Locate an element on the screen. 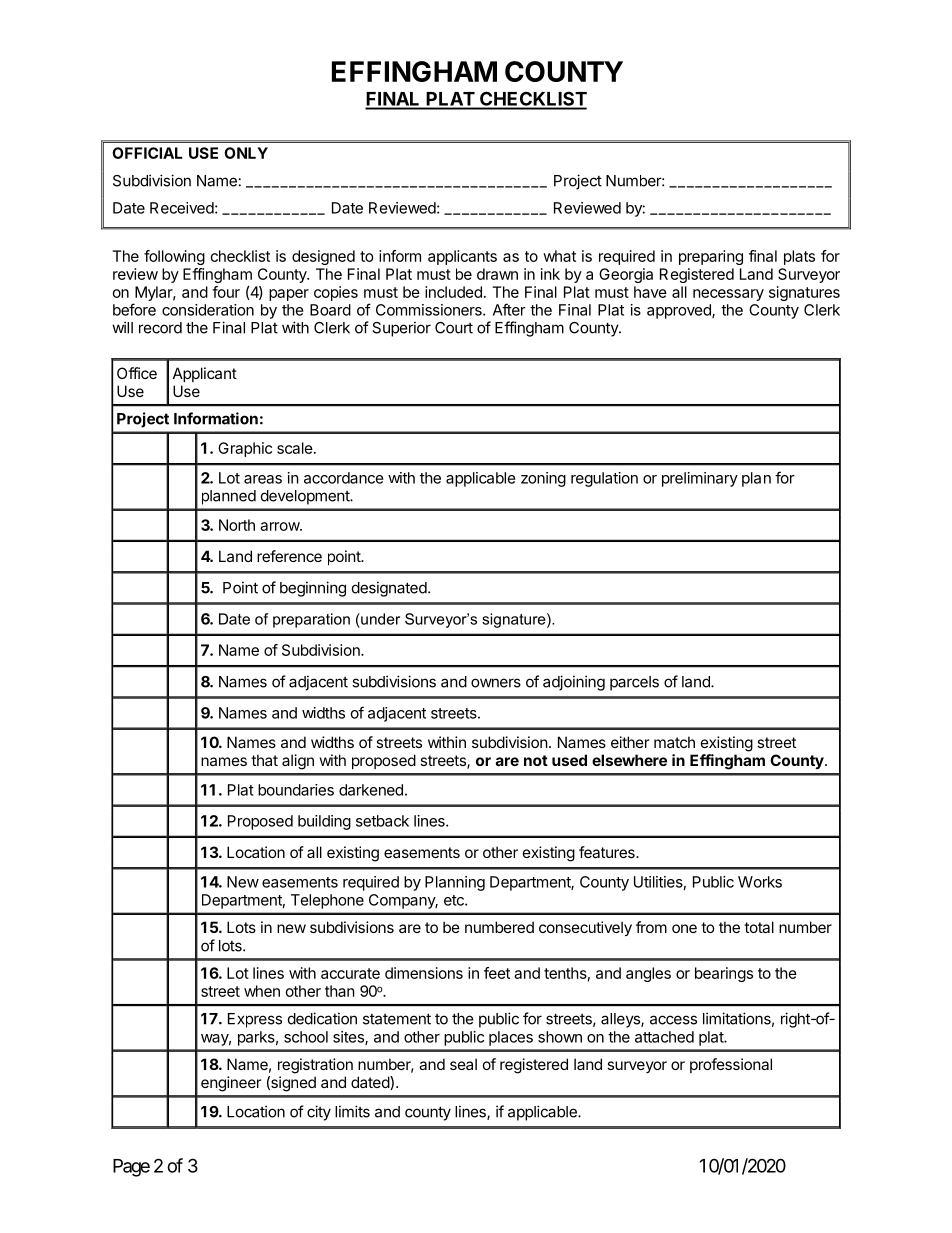  preliminary is located at coordinates (700, 479).
